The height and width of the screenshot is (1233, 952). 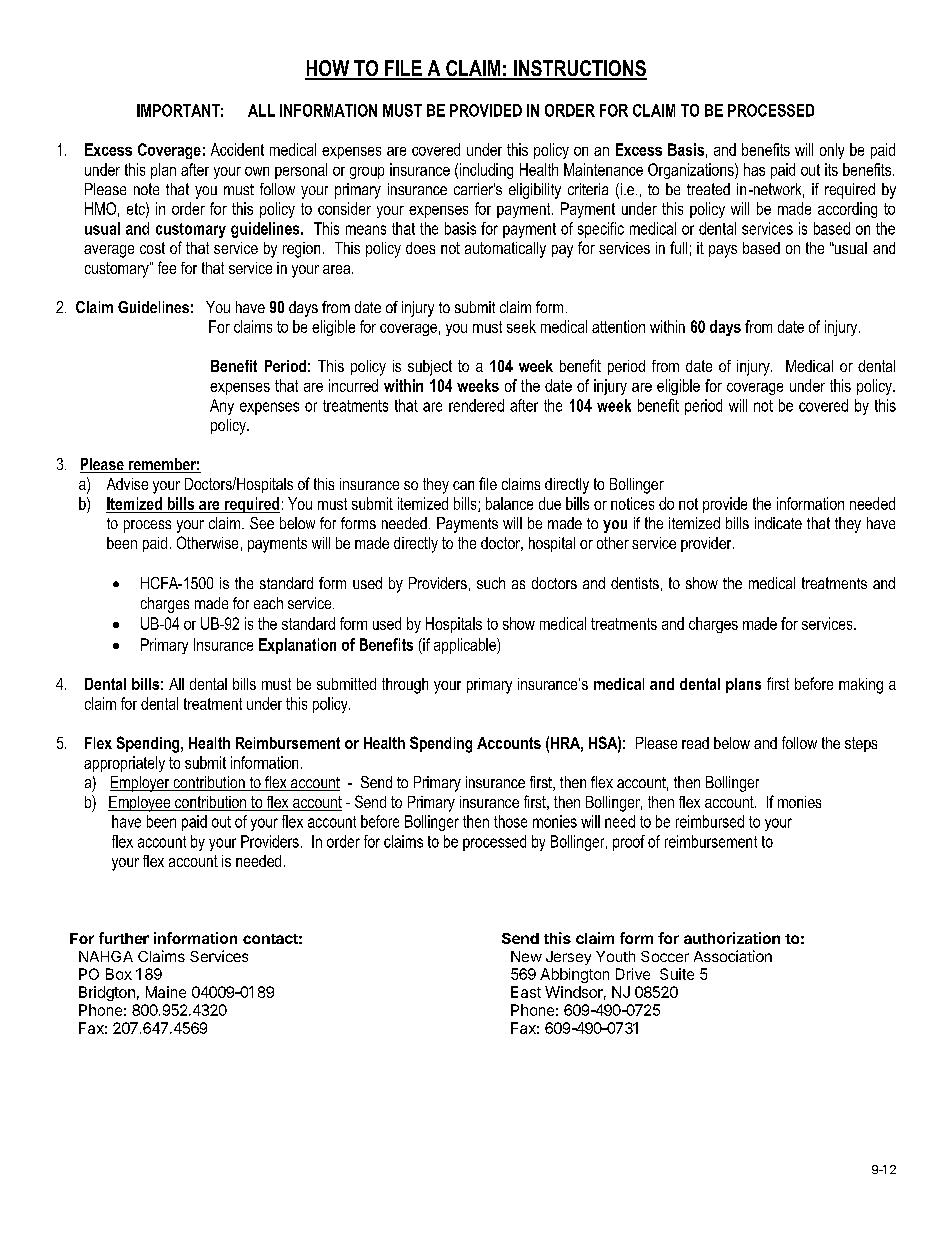 I want to click on rendered, so click(x=476, y=405).
